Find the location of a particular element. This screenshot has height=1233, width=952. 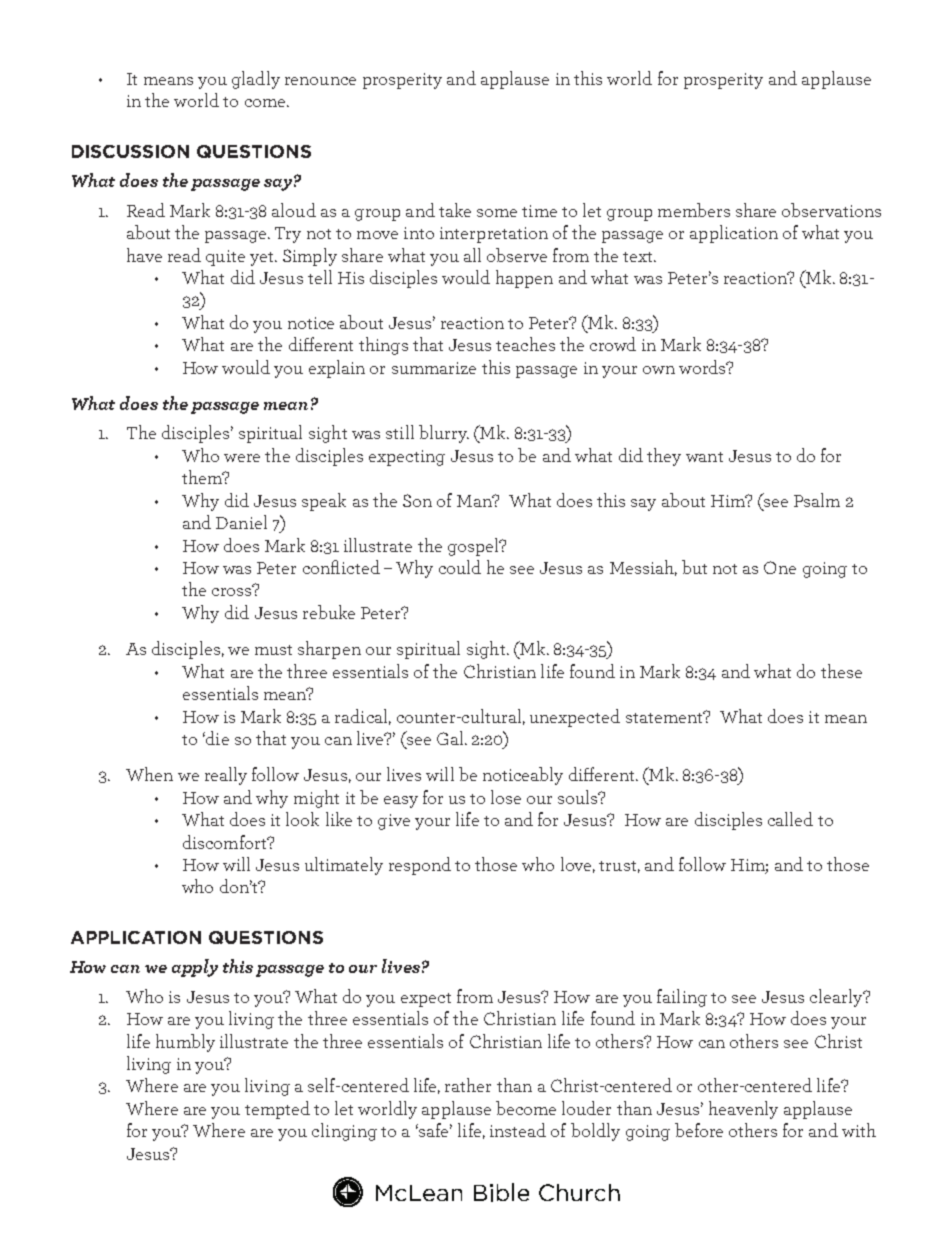

heavenly is located at coordinates (743, 1110).
